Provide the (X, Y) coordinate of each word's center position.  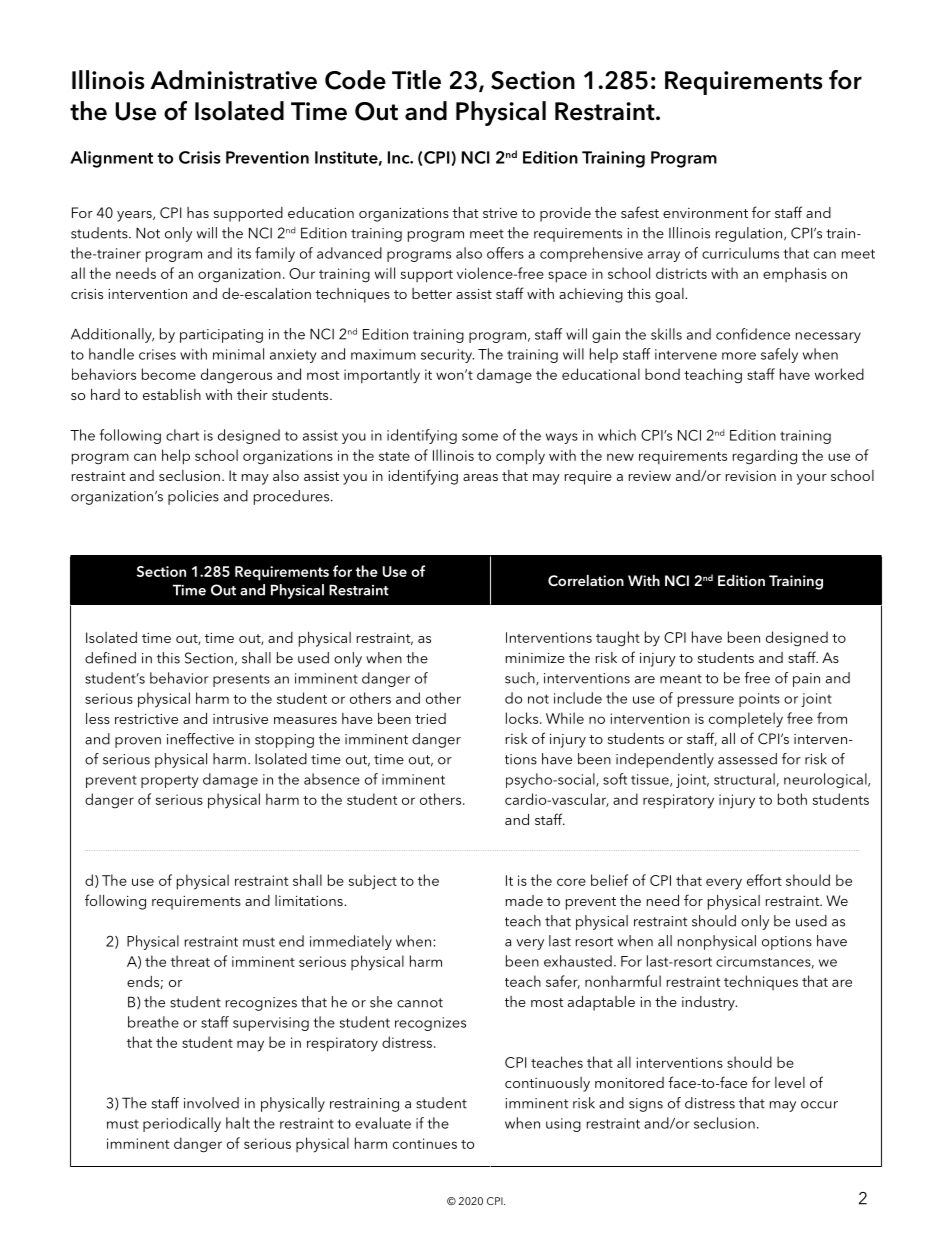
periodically (182, 1124)
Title (416, 80)
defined (110, 658)
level (790, 1082)
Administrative (233, 80)
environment (705, 213)
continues (425, 1143)
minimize (535, 658)
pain (806, 680)
